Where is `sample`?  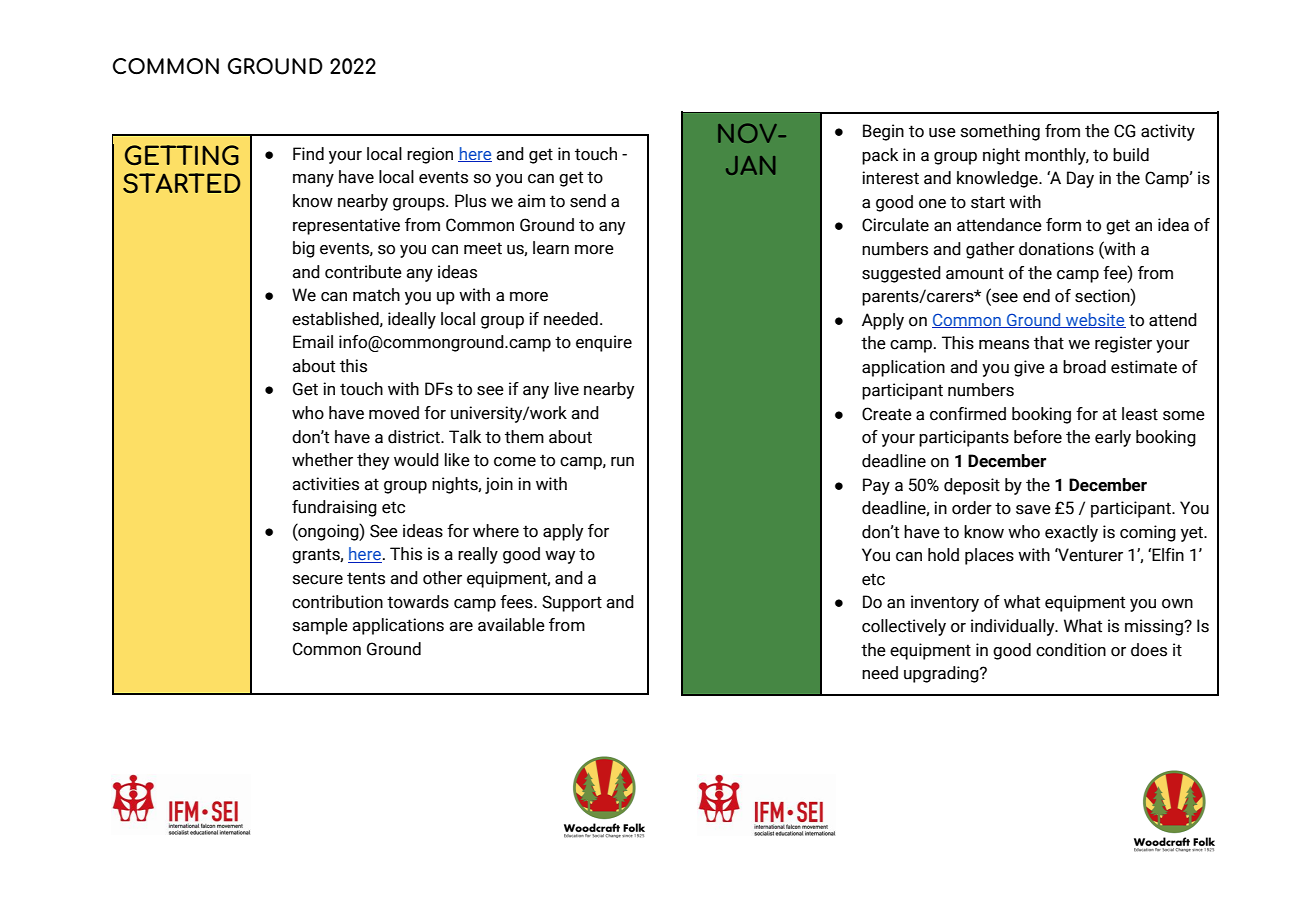
sample is located at coordinates (320, 626).
